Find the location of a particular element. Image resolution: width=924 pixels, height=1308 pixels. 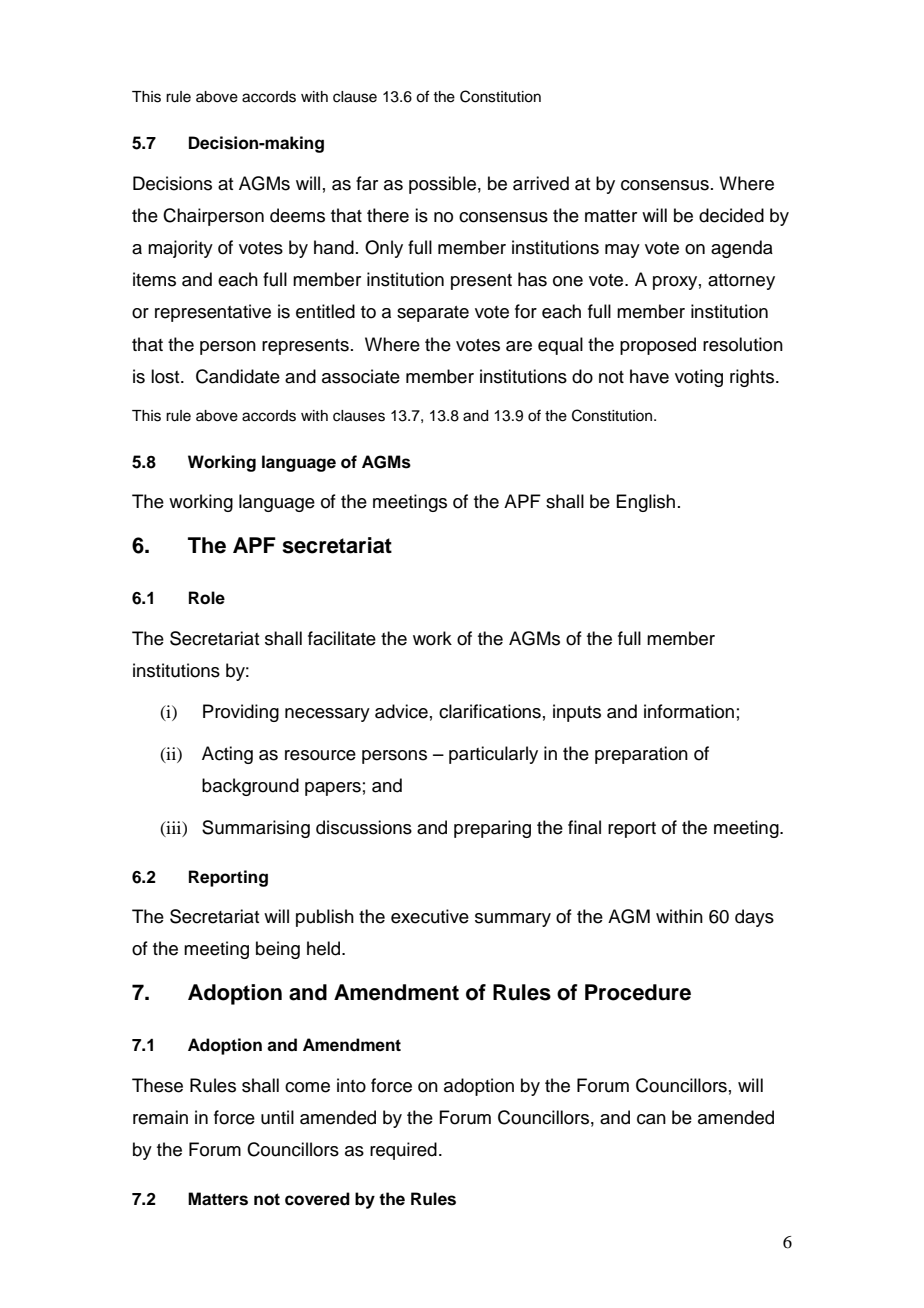

are is located at coordinates (519, 346).
